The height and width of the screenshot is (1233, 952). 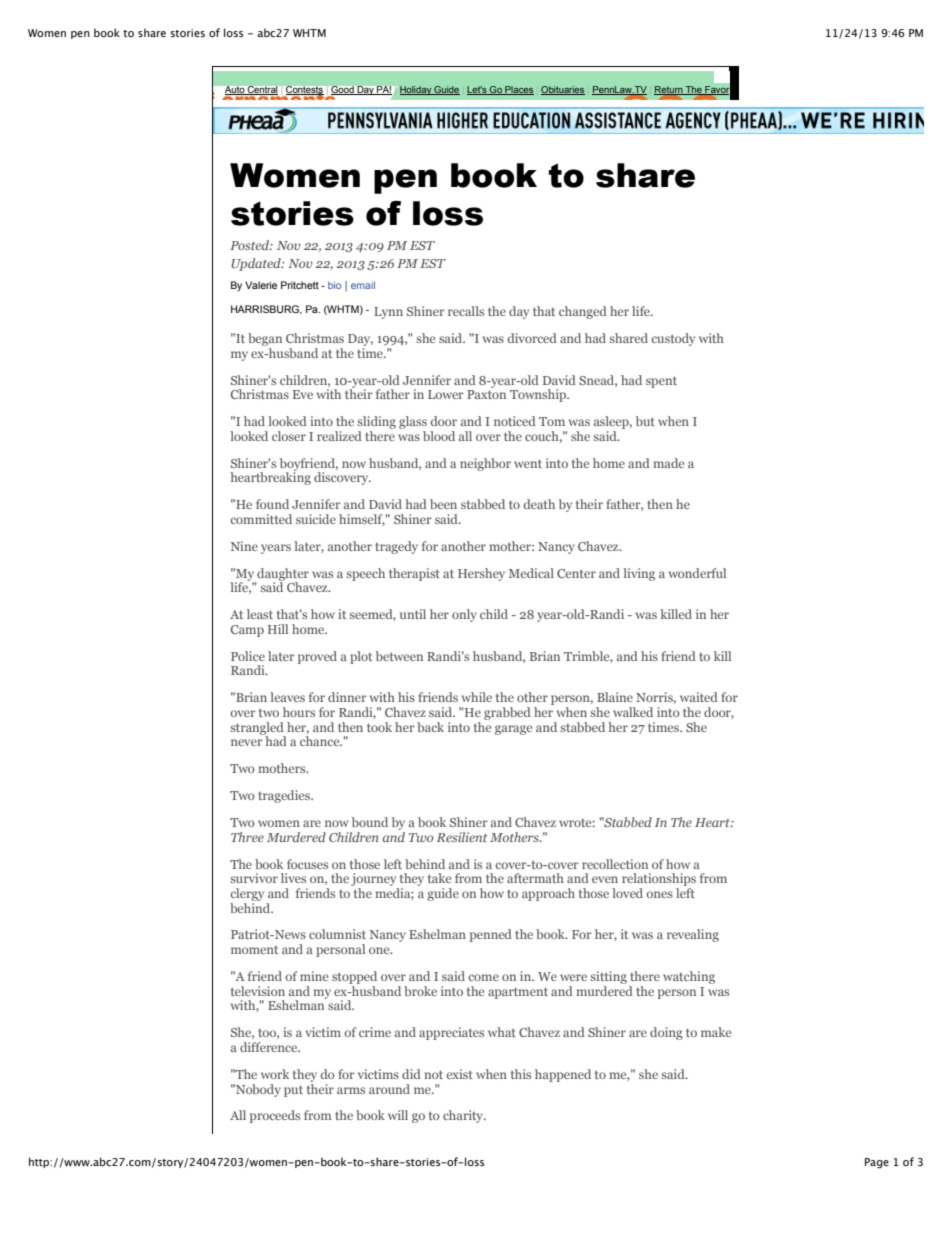 I want to click on proceeds, so click(x=275, y=1116).
